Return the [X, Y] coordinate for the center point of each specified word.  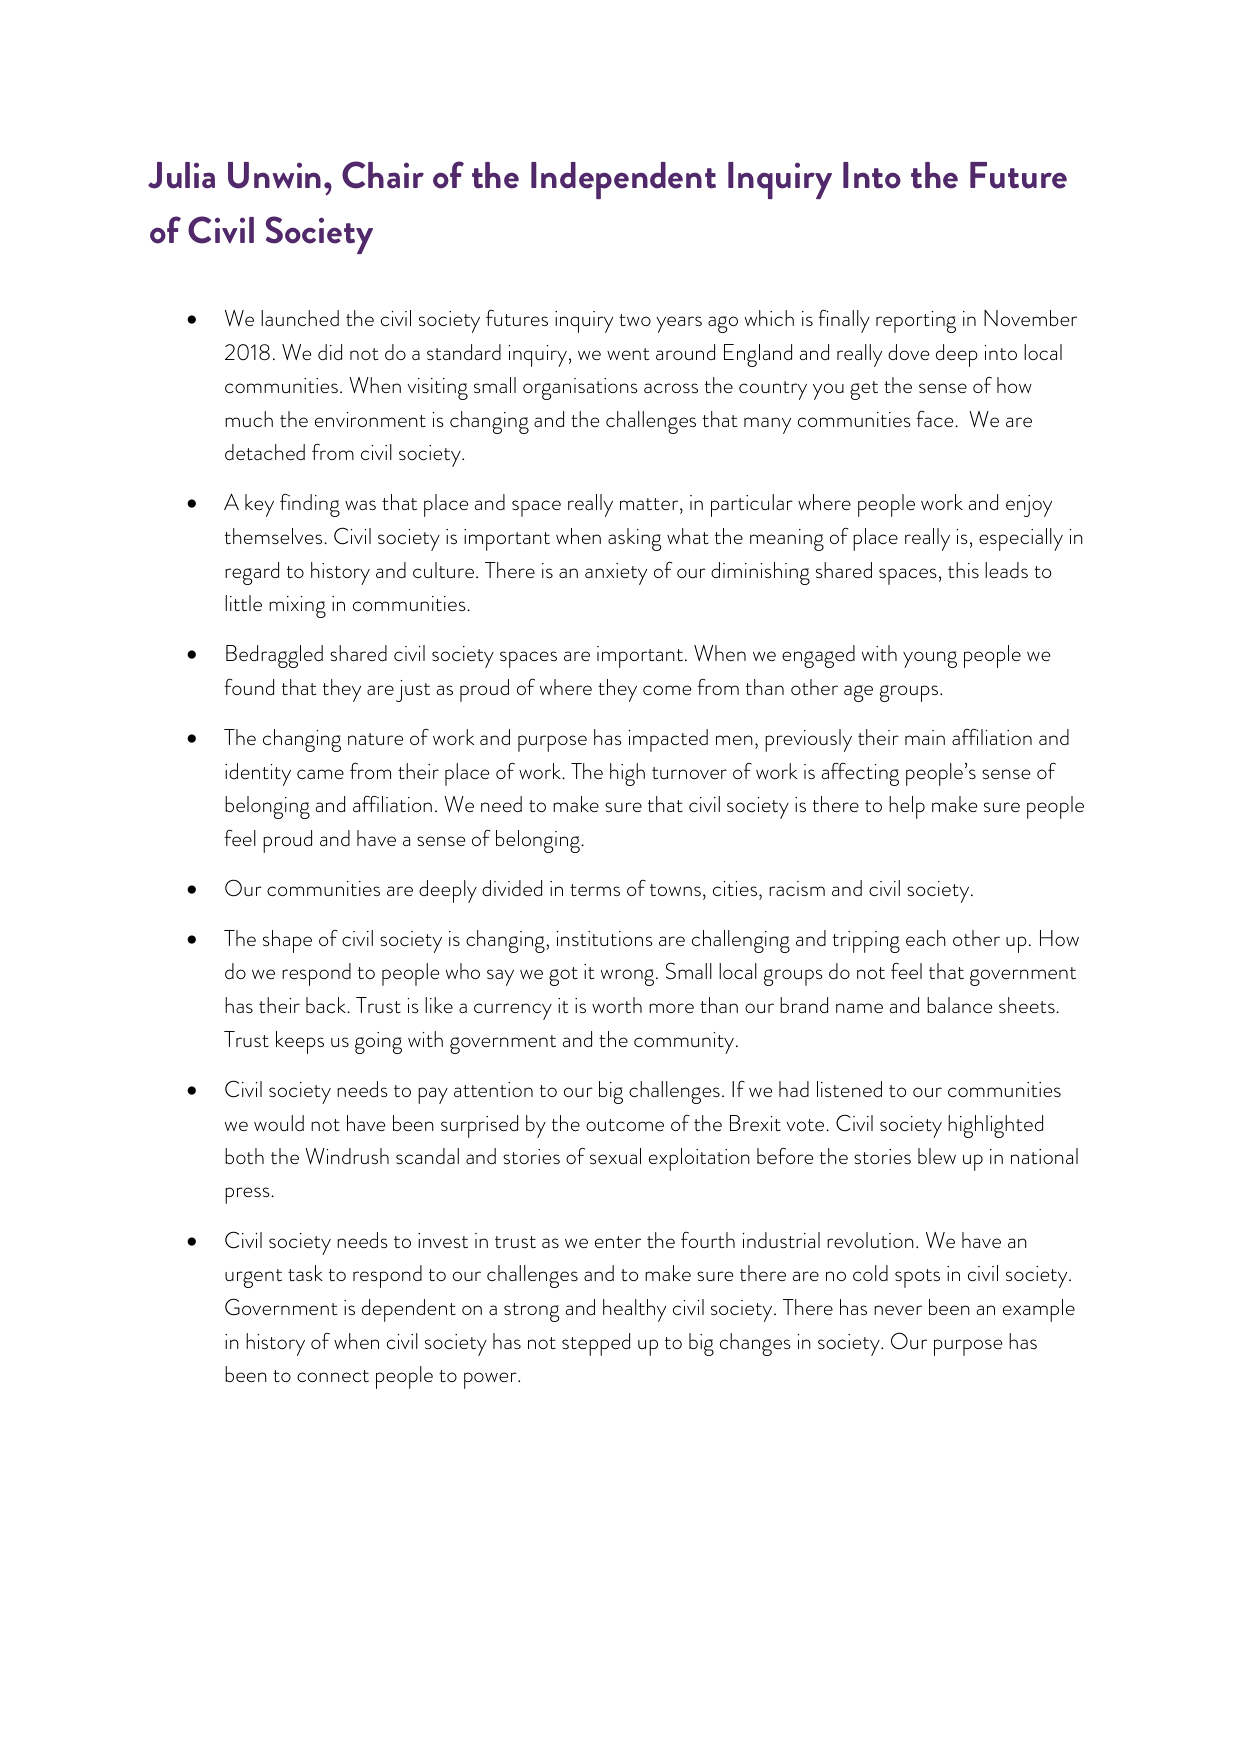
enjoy [1029, 506]
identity [258, 774]
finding [310, 505]
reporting [916, 322]
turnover [689, 773]
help [907, 807]
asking [635, 539]
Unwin [274, 175]
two [635, 320]
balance [959, 1005]
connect [333, 1376]
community [684, 1043]
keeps [300, 1042]
